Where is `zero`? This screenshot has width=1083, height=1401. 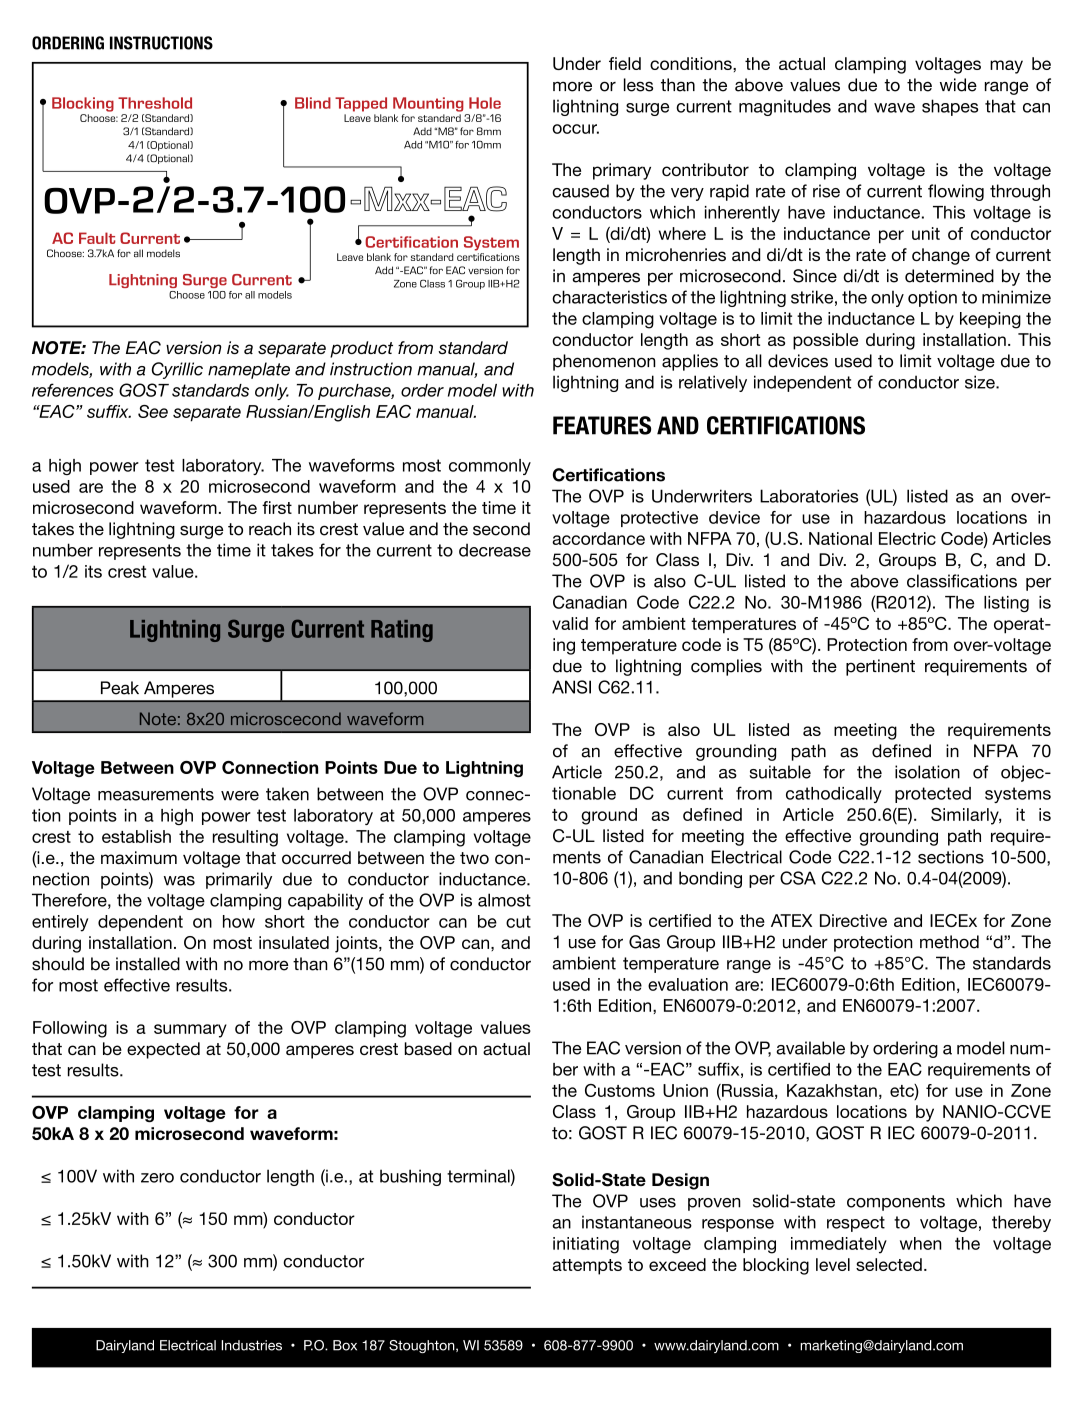 zero is located at coordinates (157, 1178).
